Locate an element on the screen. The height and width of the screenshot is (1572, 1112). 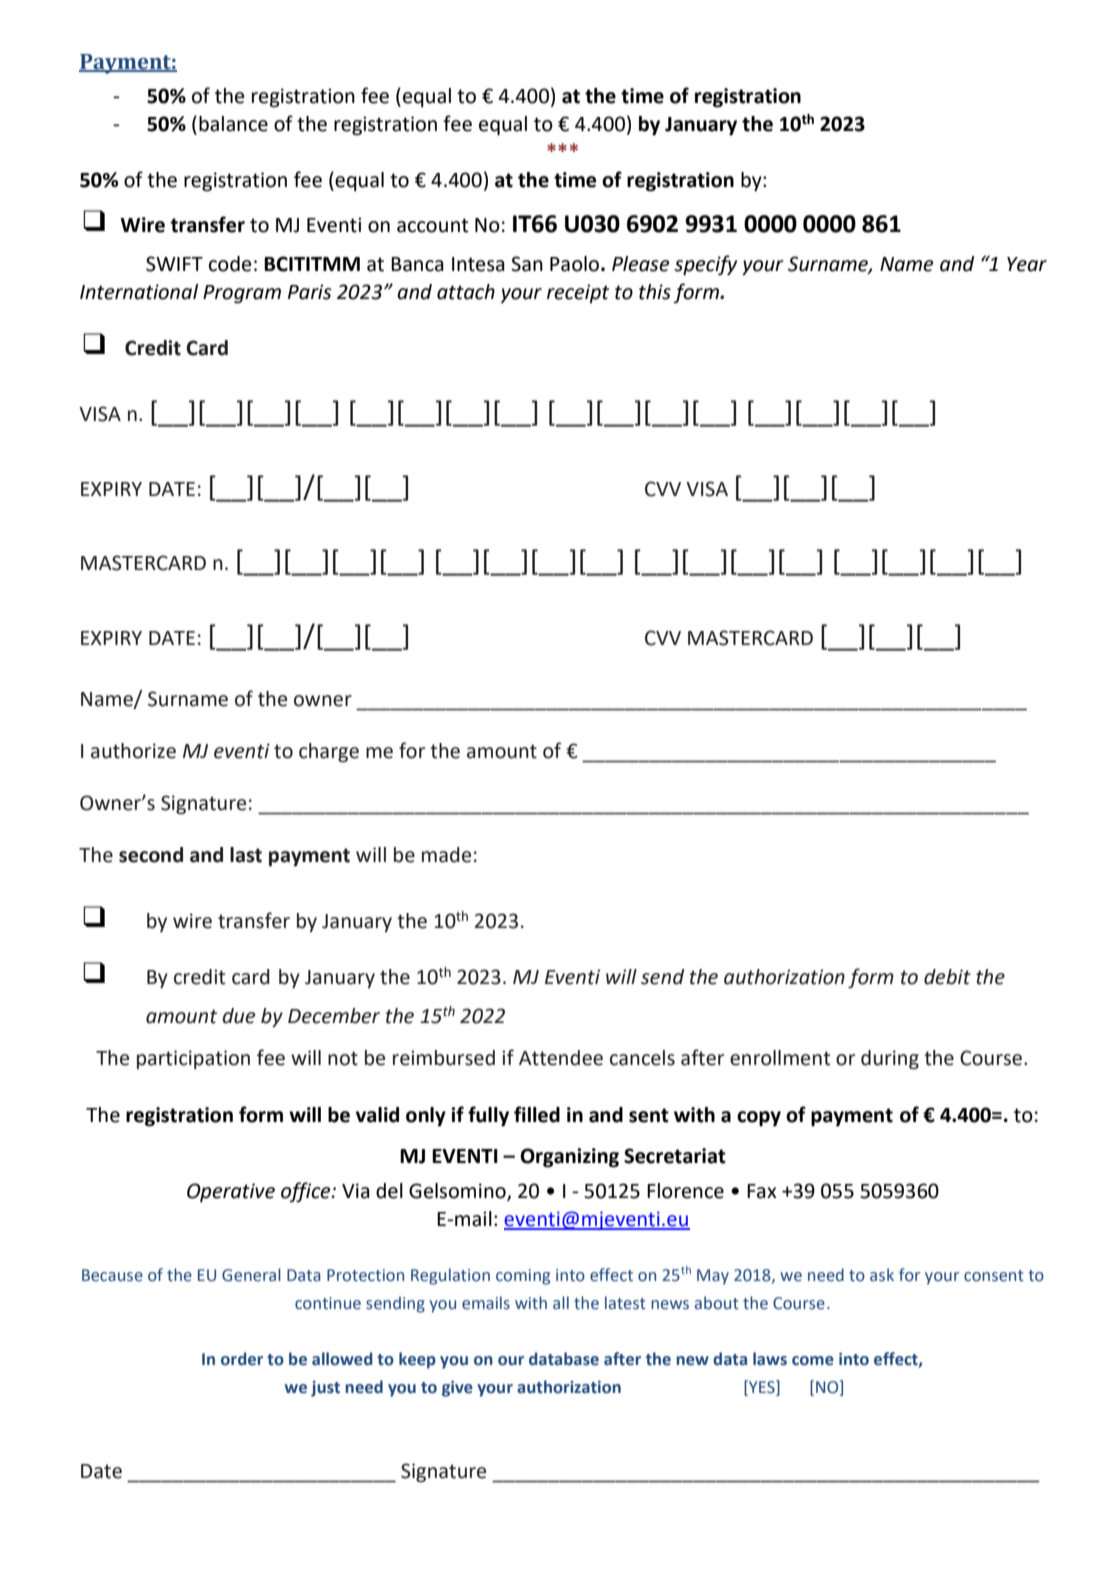
Year is located at coordinates (1027, 264).
